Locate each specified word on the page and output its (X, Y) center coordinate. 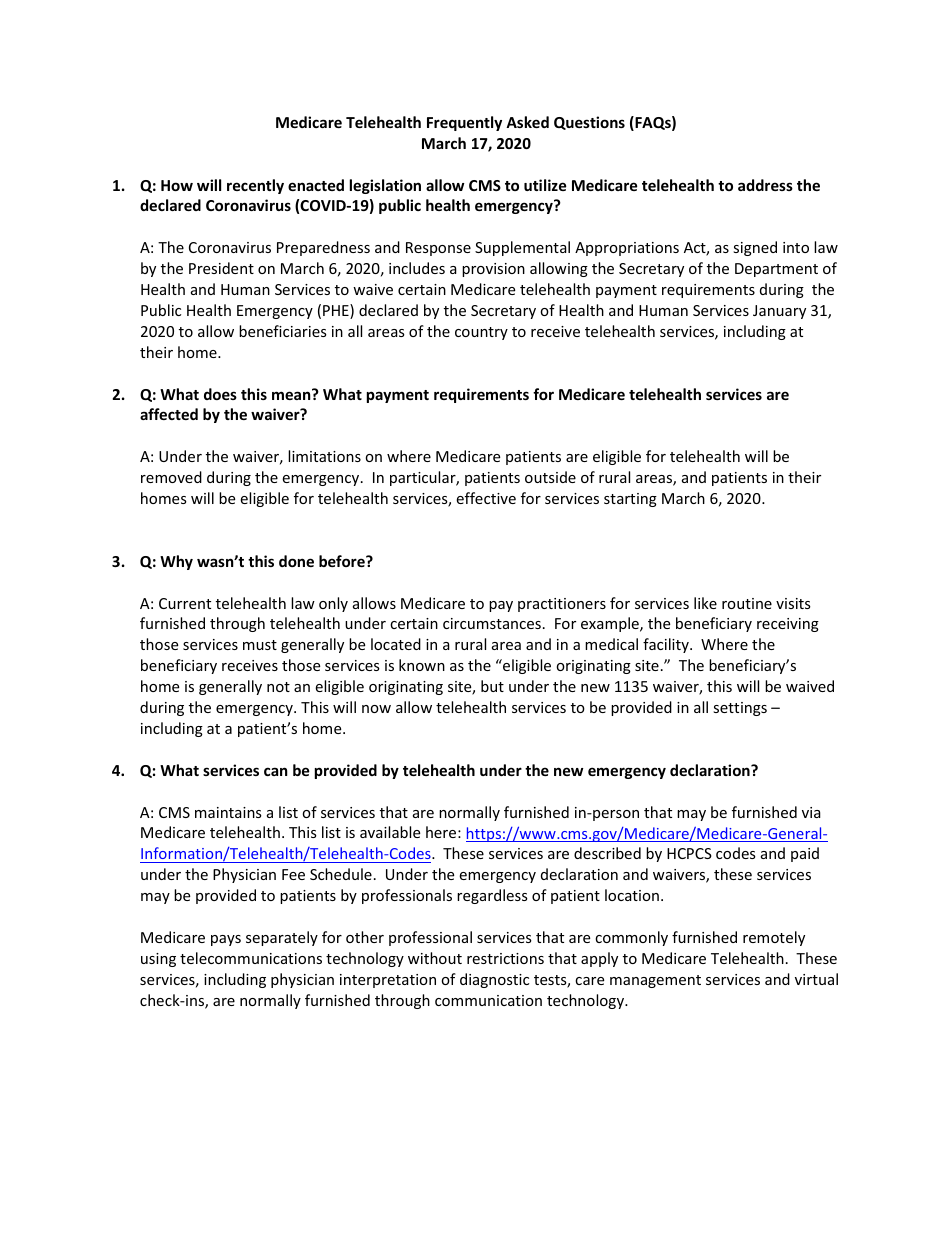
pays (226, 940)
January (779, 312)
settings (740, 709)
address (765, 185)
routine (747, 603)
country (481, 333)
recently (255, 186)
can (276, 771)
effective (486, 498)
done (296, 561)
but (492, 686)
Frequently (464, 123)
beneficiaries (283, 331)
